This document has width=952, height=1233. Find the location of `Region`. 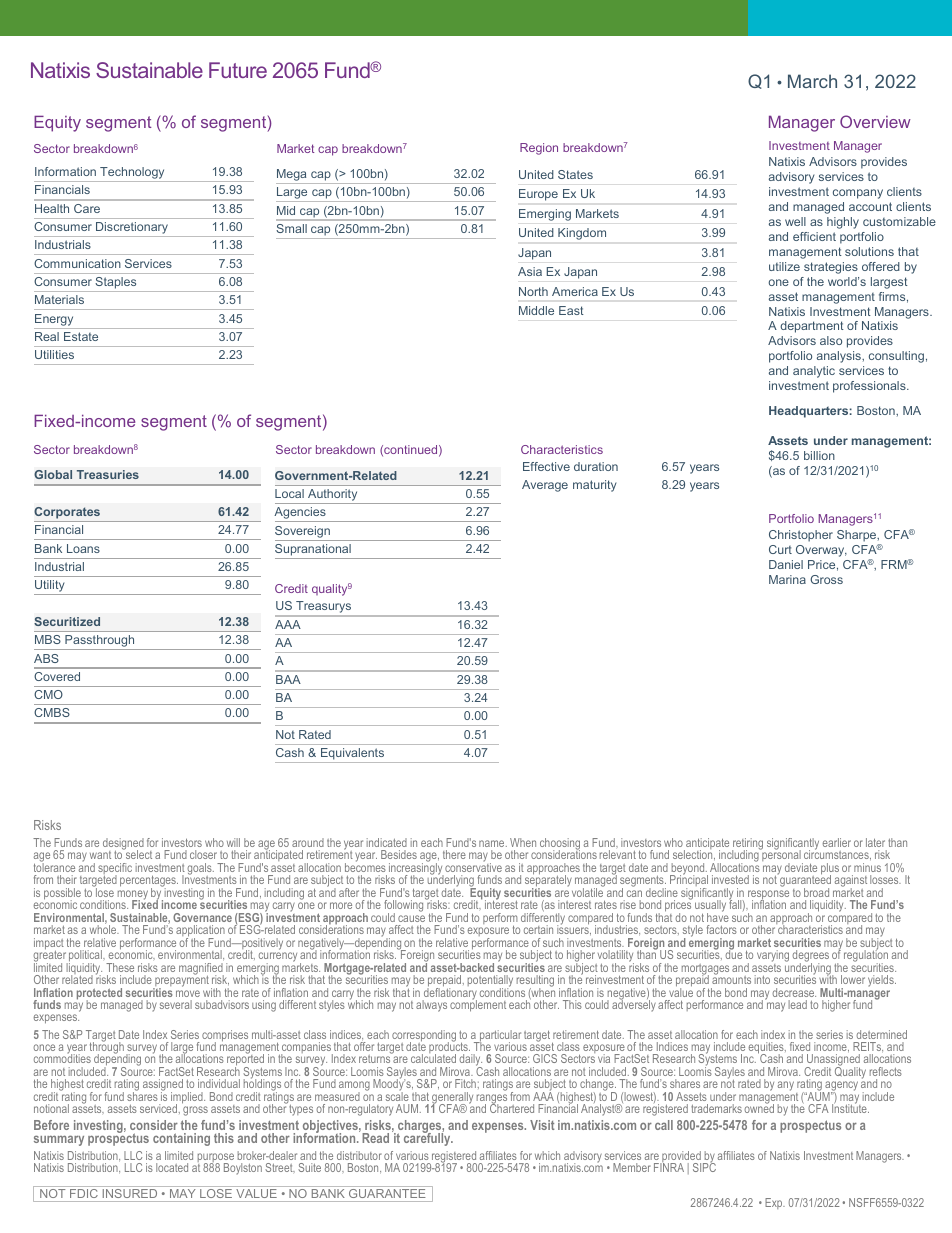

Region is located at coordinates (539, 149).
